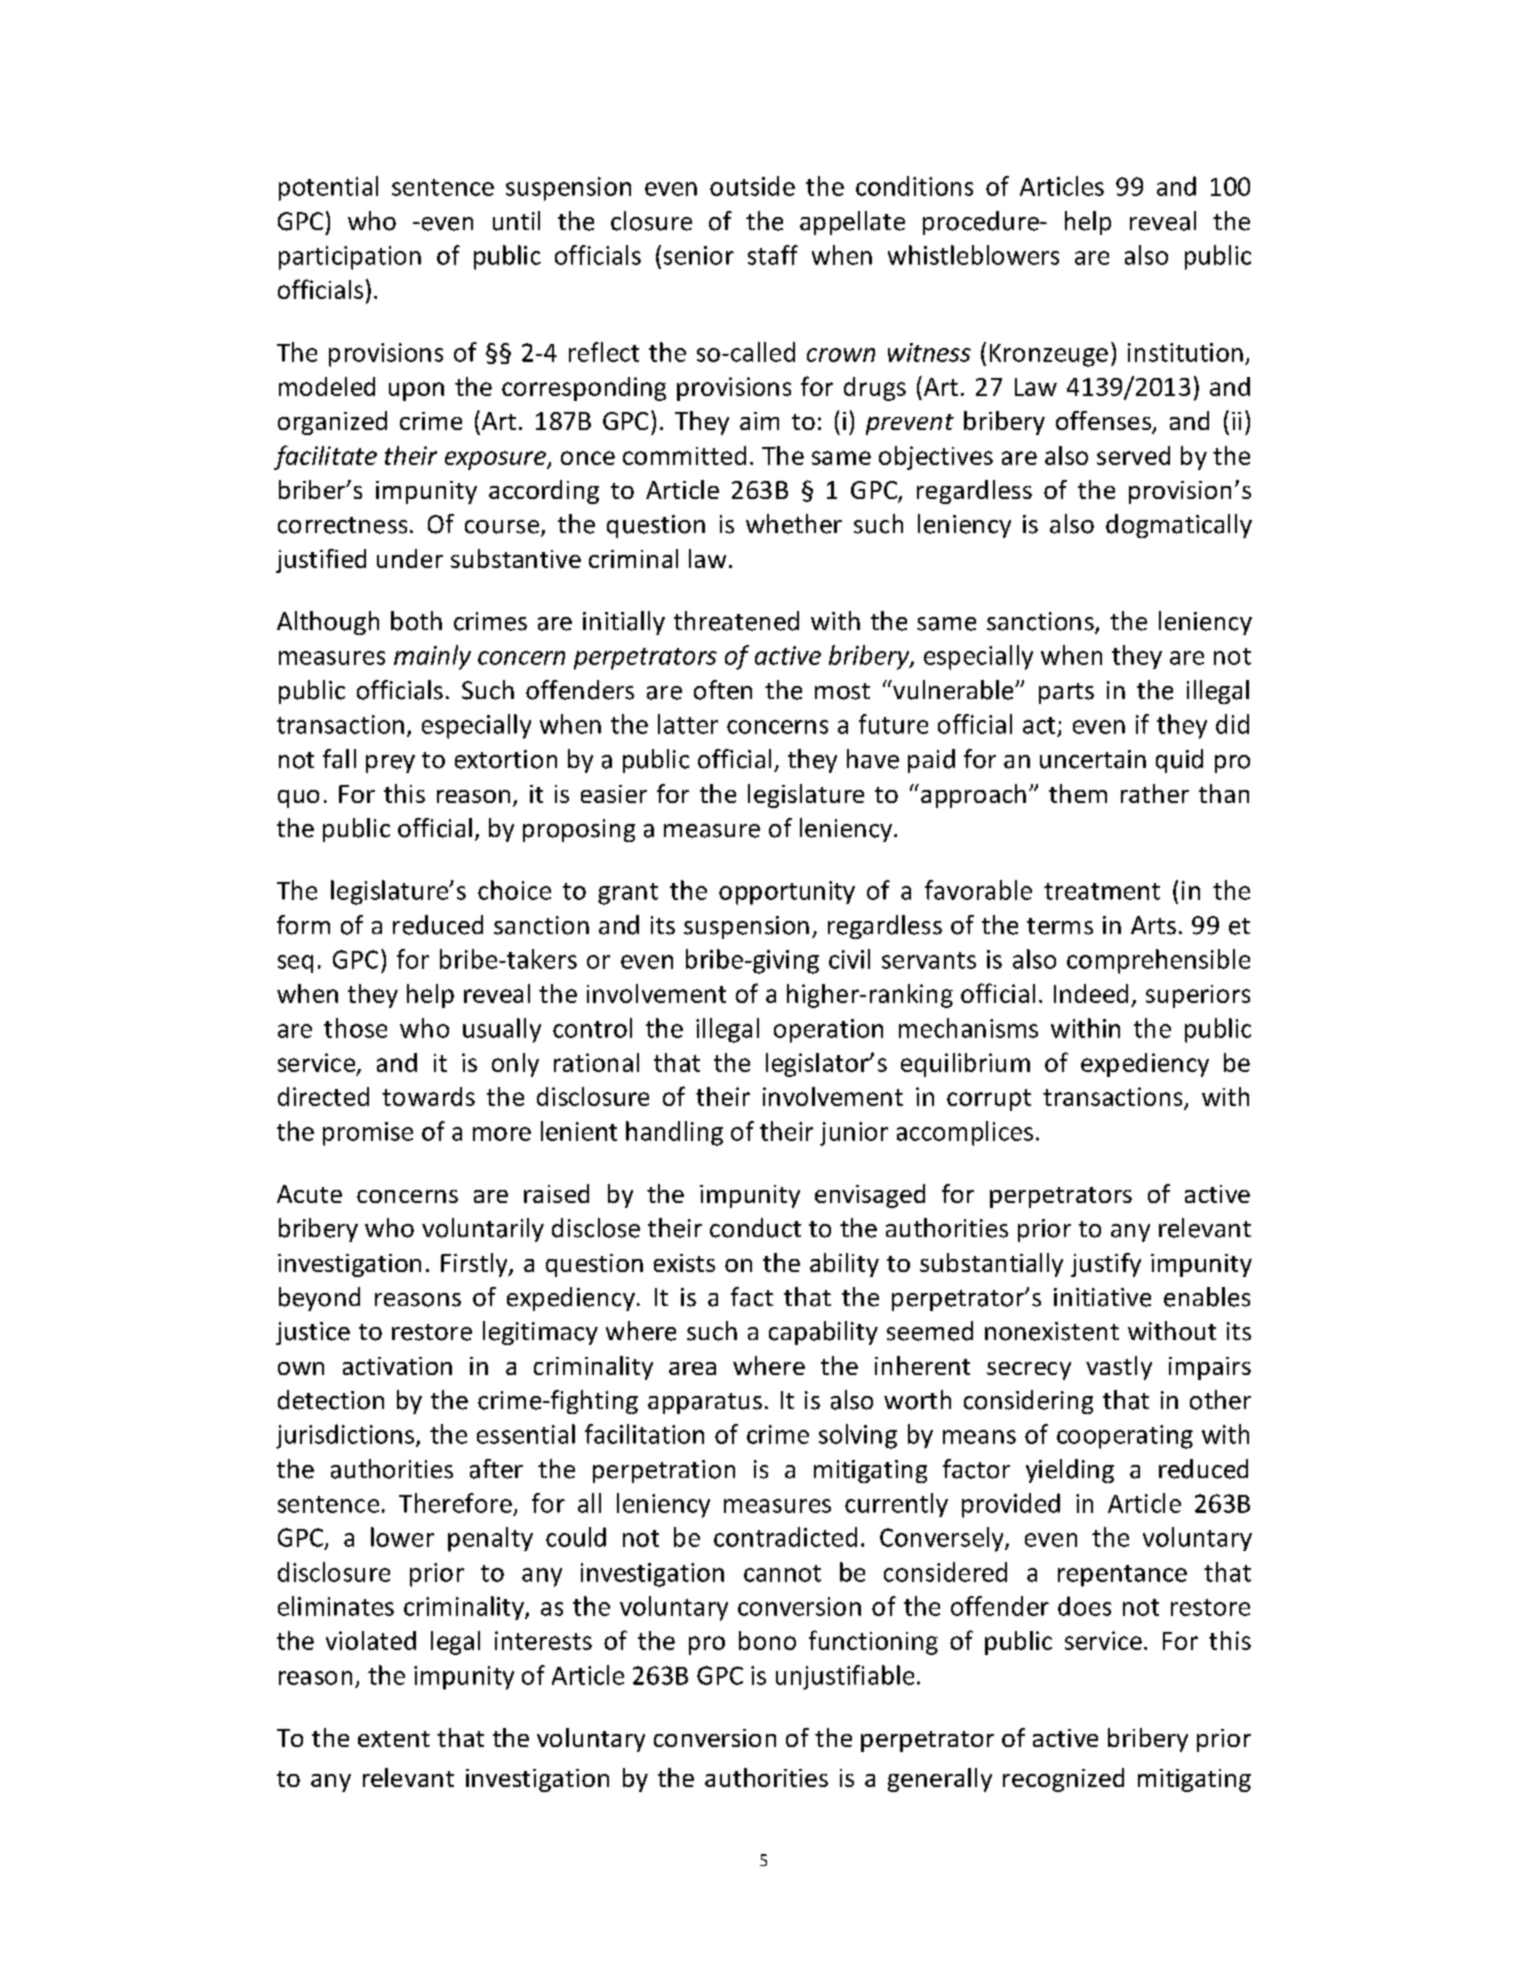 This image has width=1529, height=1979. Describe the element at coordinates (1185, 352) in the image. I see `institution` at that location.
